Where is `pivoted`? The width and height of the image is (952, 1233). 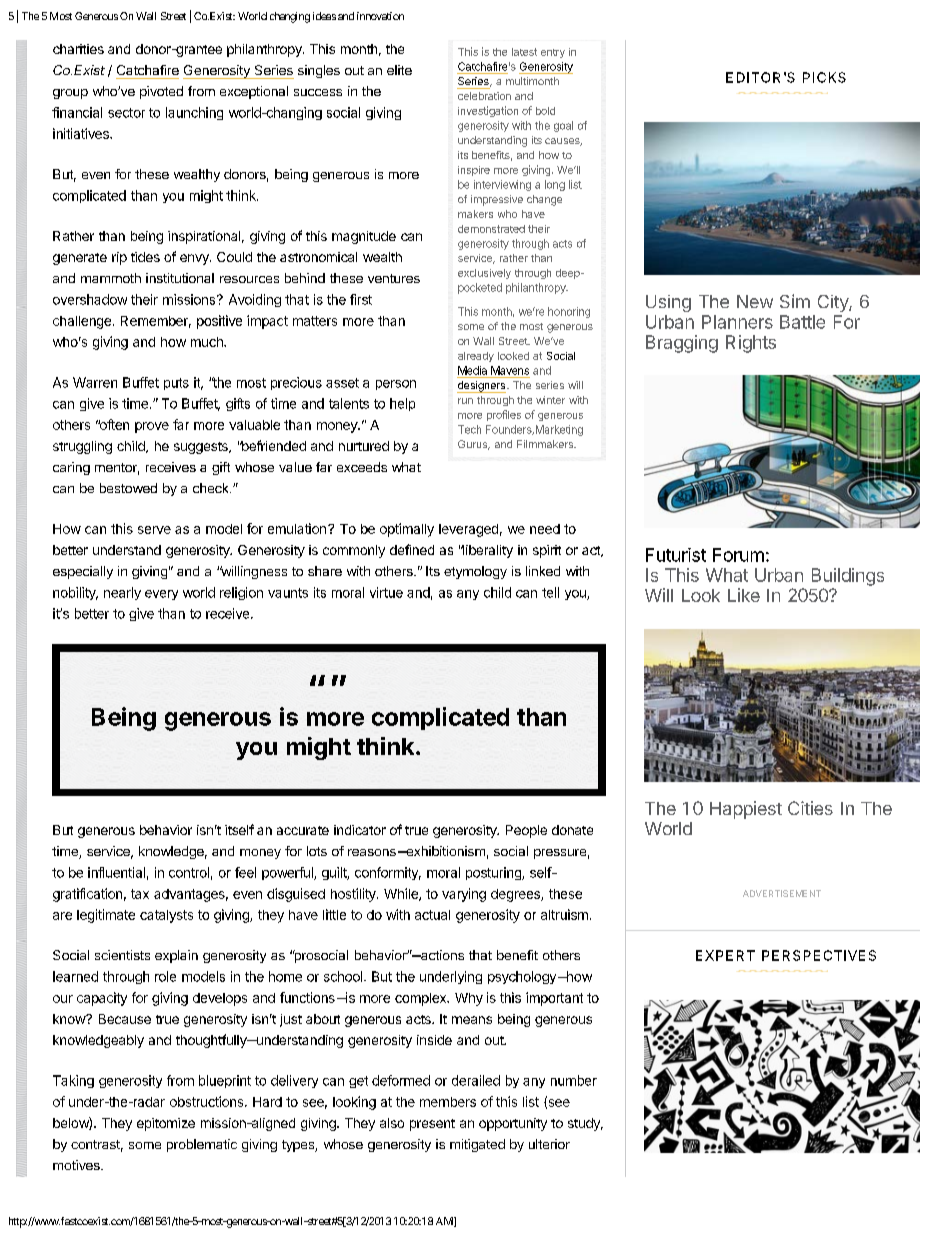
pivoted is located at coordinates (161, 92).
